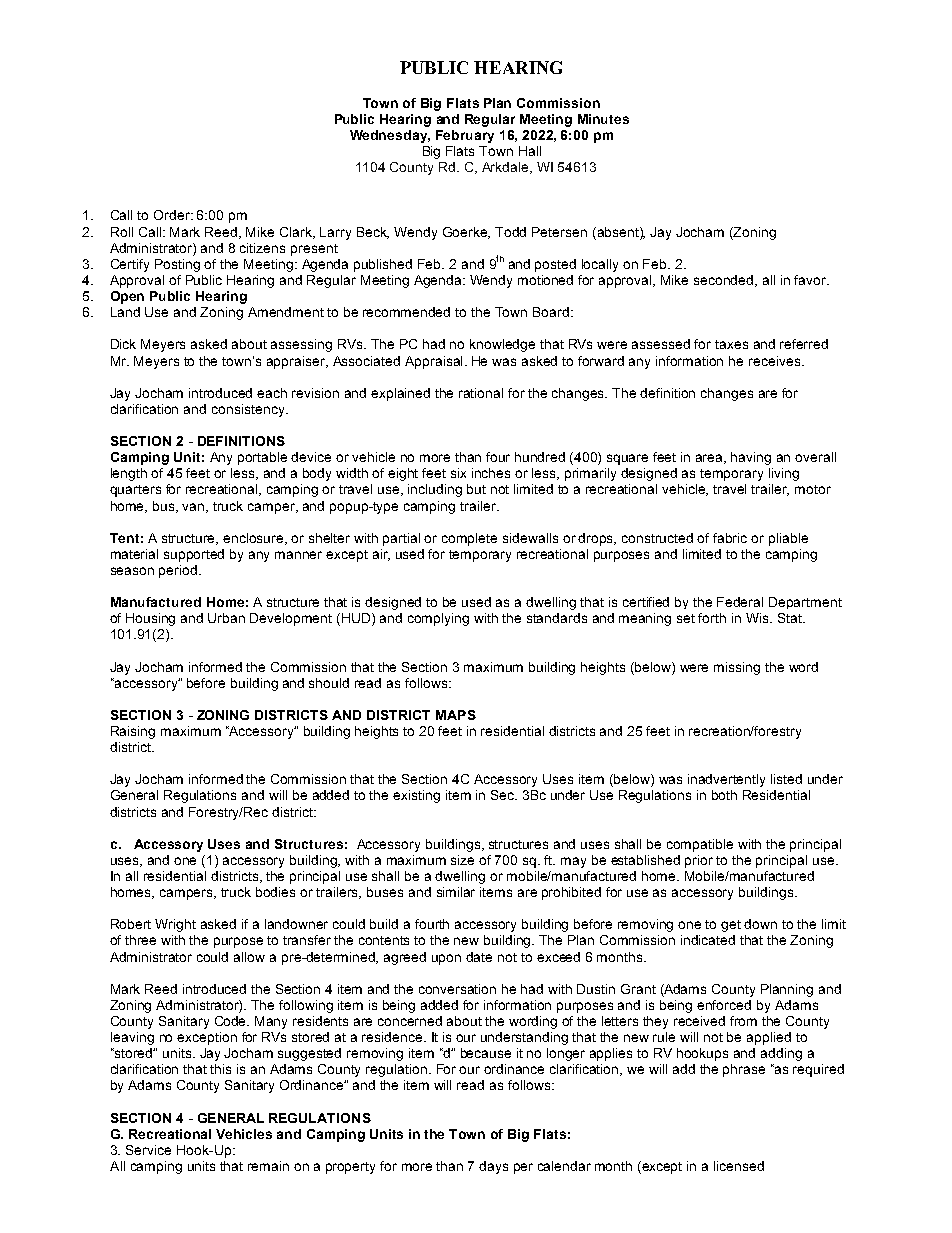 The height and width of the image is (1233, 952). Describe the element at coordinates (737, 668) in the image. I see `missing` at that location.
